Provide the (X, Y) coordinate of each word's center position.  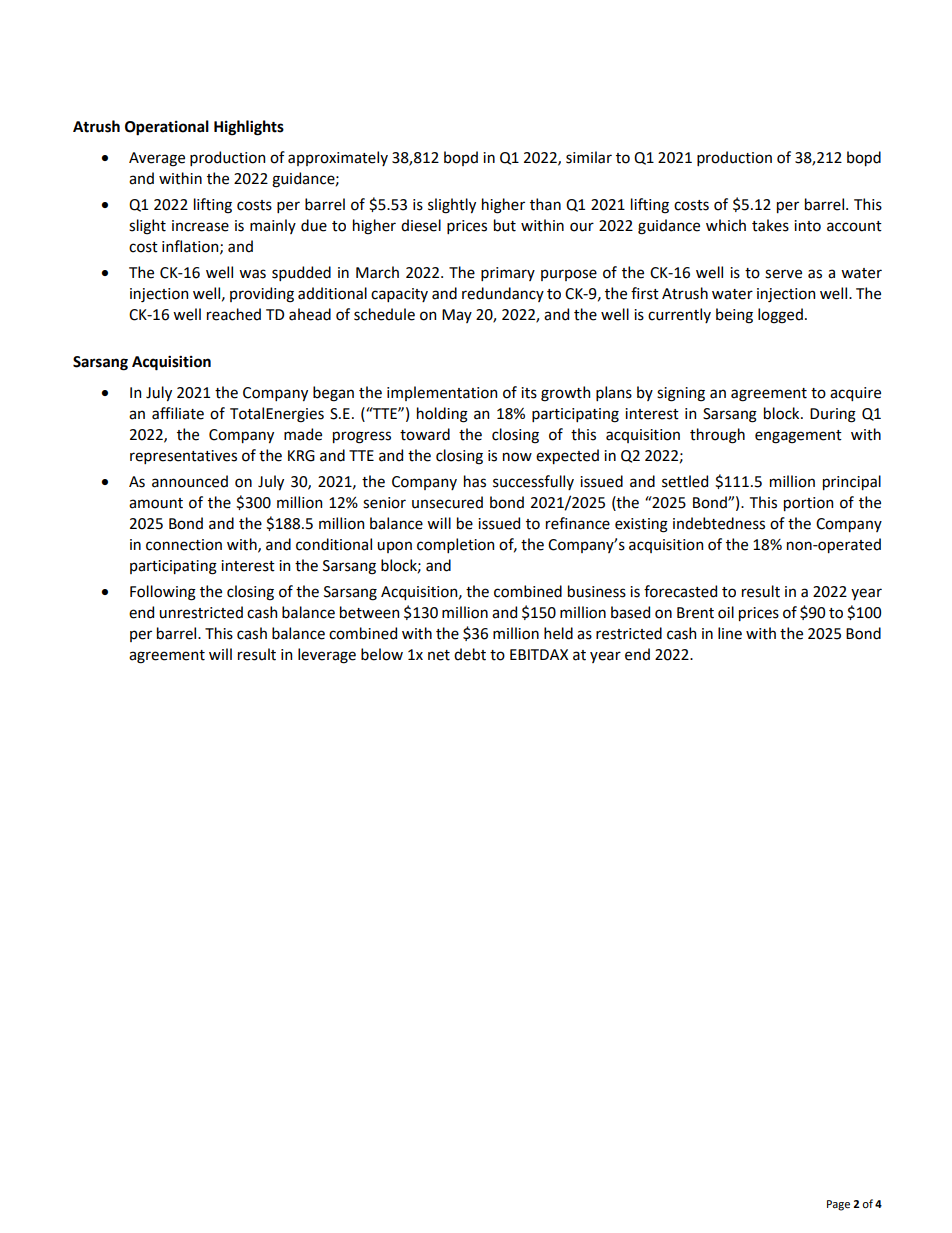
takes (770, 225)
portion (808, 504)
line (730, 633)
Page (838, 1205)
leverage (327, 656)
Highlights (249, 128)
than (545, 204)
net (439, 655)
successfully (533, 482)
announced (190, 481)
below (382, 654)
